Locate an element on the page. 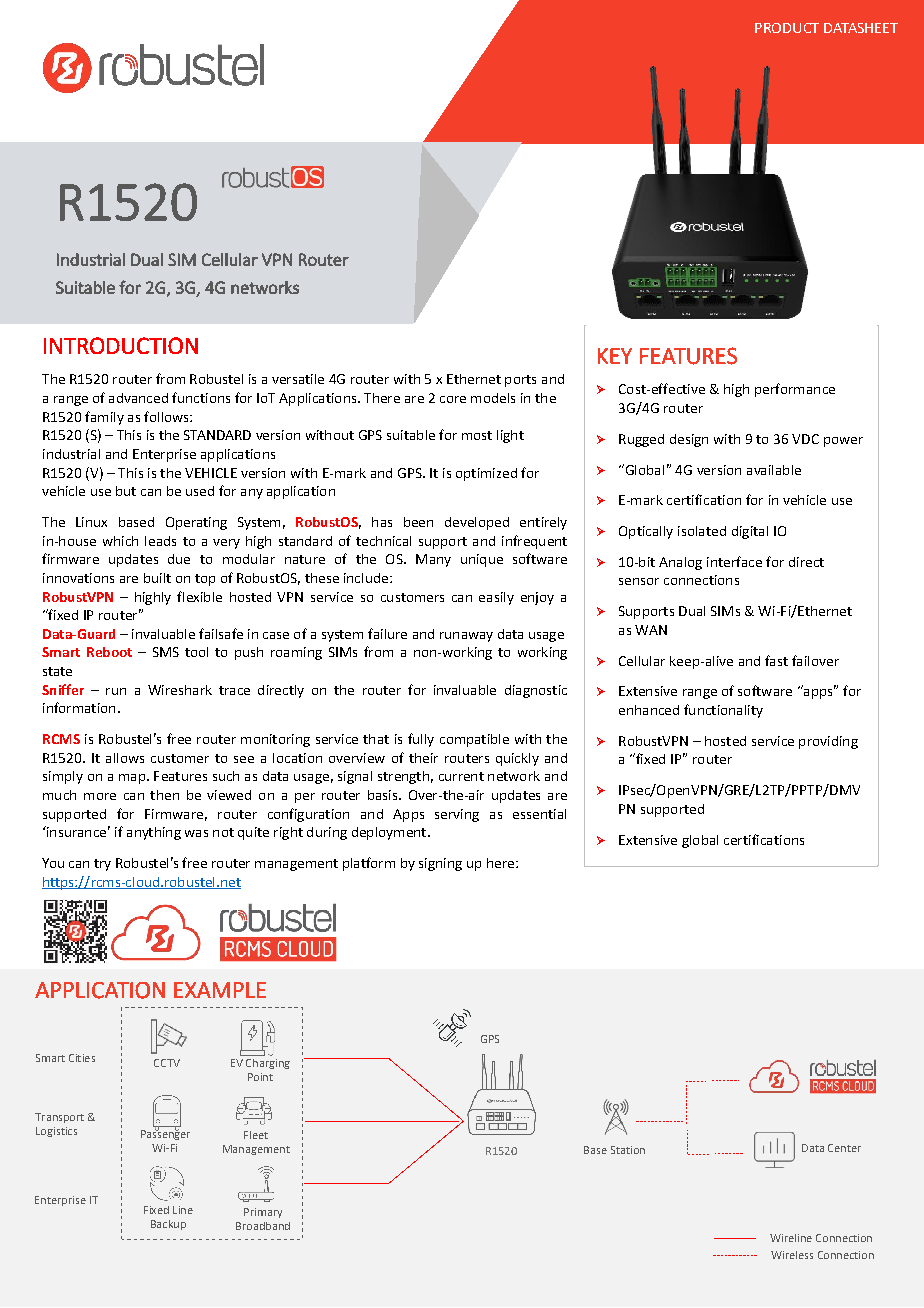 The width and height of the image is (924, 1308). SMS is located at coordinates (166, 652).
